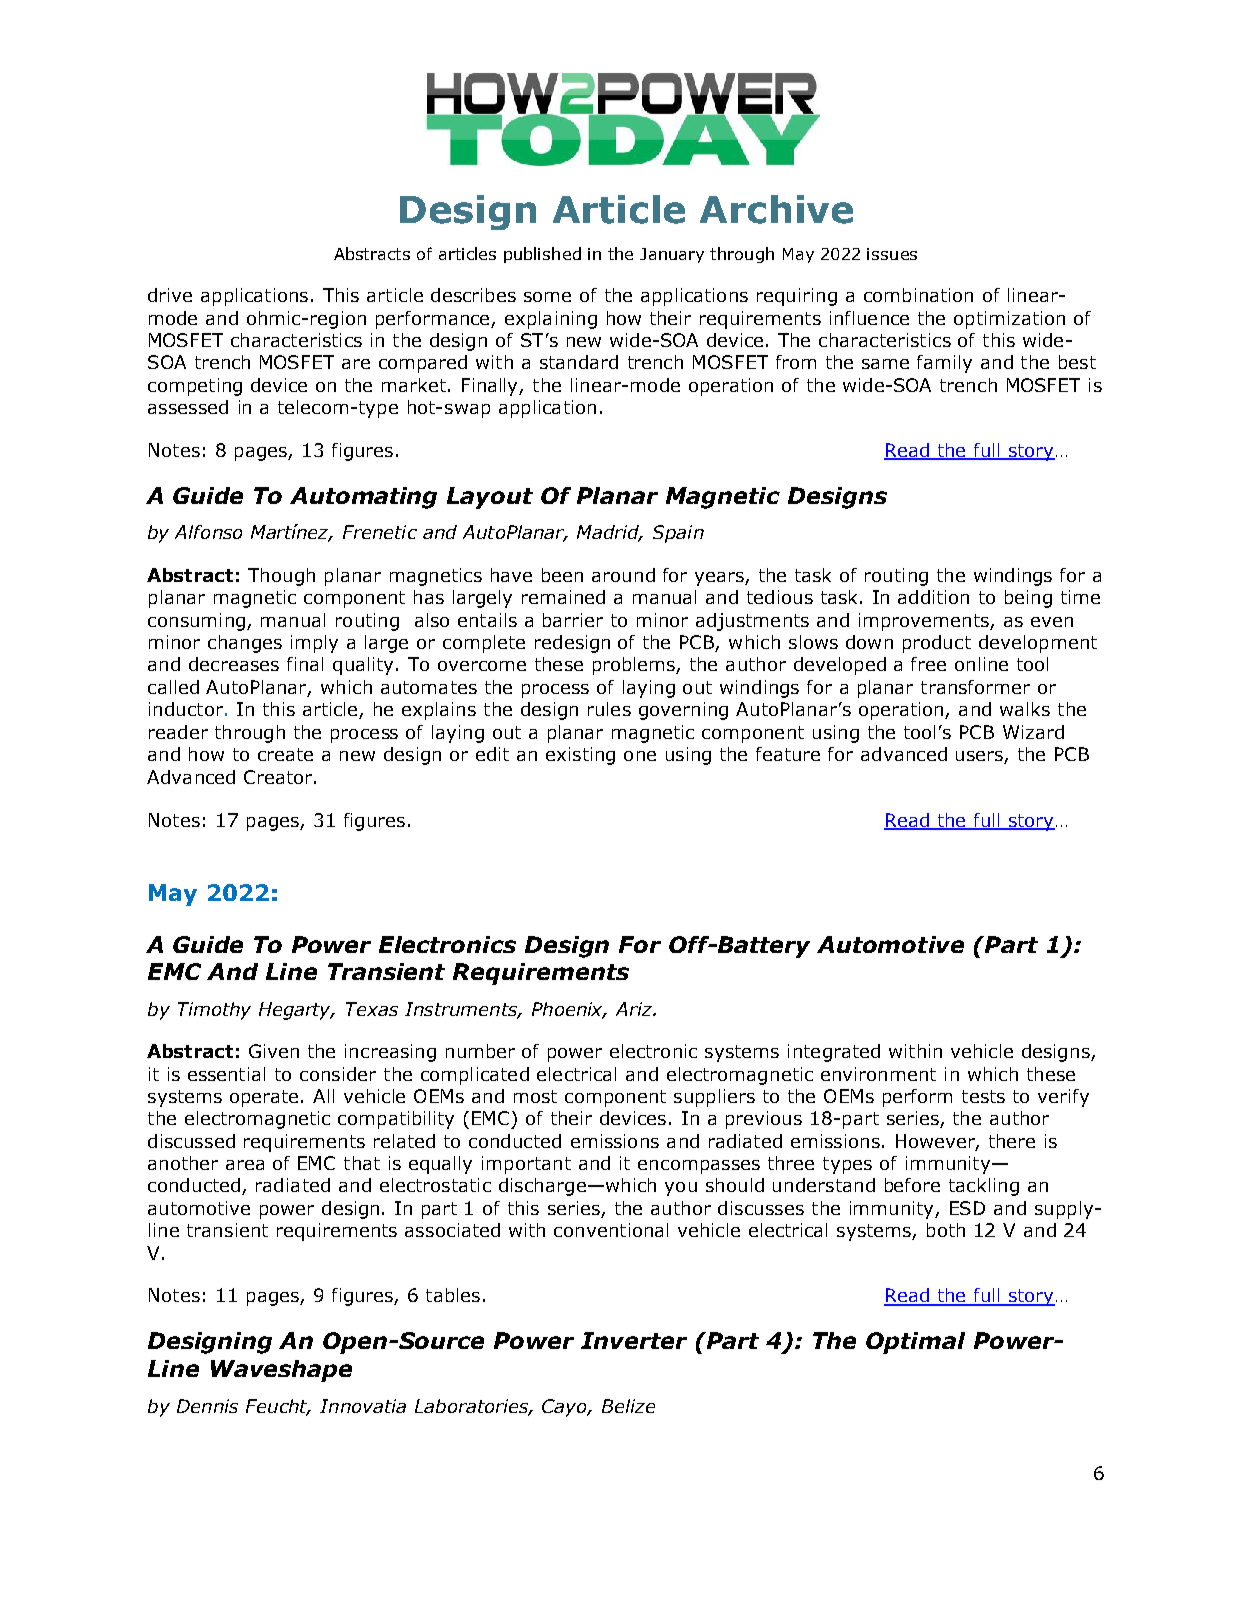 This screenshot has width=1252, height=1620. I want to click on Timothy, so click(214, 1011).
